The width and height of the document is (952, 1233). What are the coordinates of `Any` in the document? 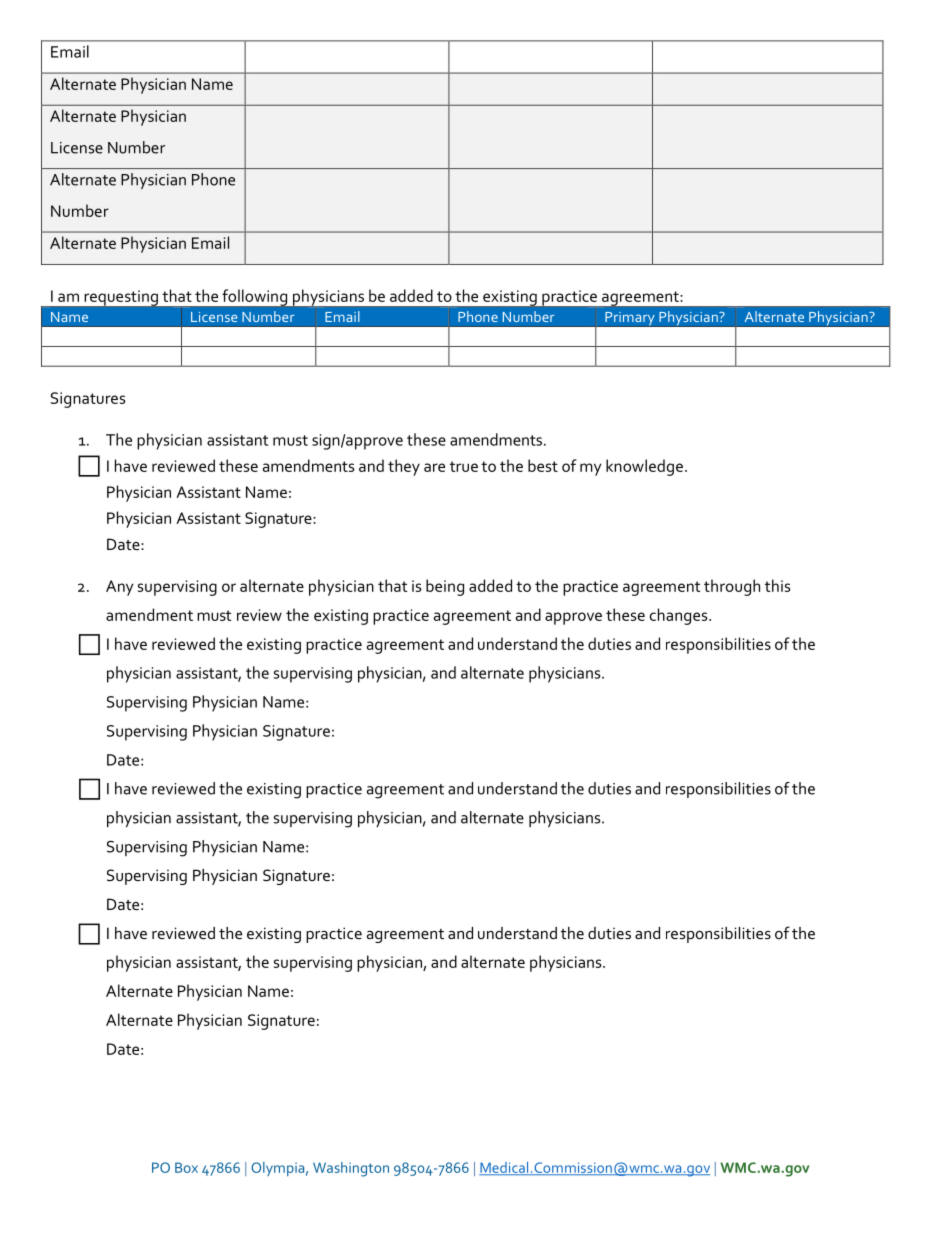 It's located at (119, 588).
